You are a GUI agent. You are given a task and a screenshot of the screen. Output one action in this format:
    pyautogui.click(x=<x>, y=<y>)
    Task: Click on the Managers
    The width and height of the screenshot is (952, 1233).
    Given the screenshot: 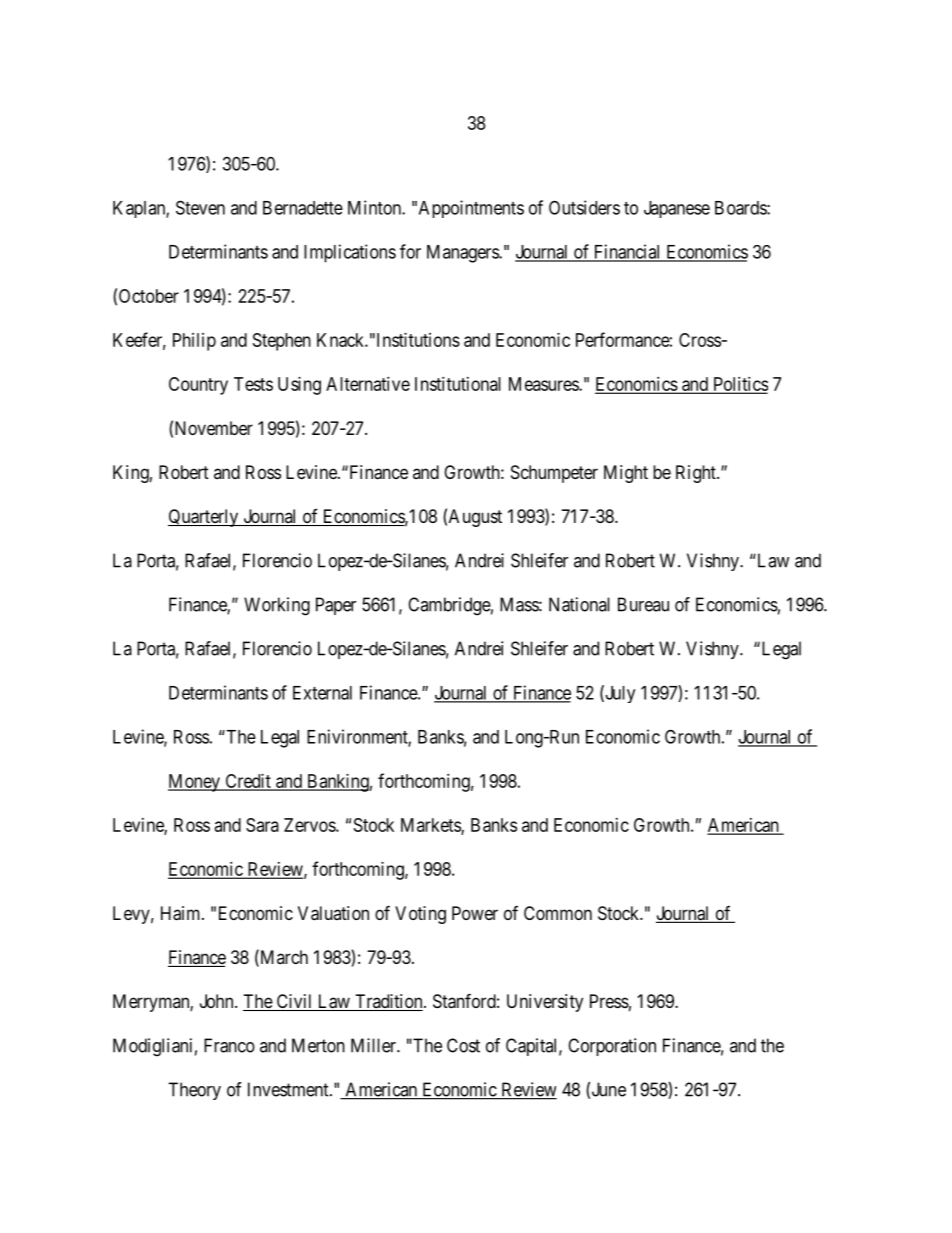 What is the action you would take?
    pyautogui.click(x=463, y=254)
